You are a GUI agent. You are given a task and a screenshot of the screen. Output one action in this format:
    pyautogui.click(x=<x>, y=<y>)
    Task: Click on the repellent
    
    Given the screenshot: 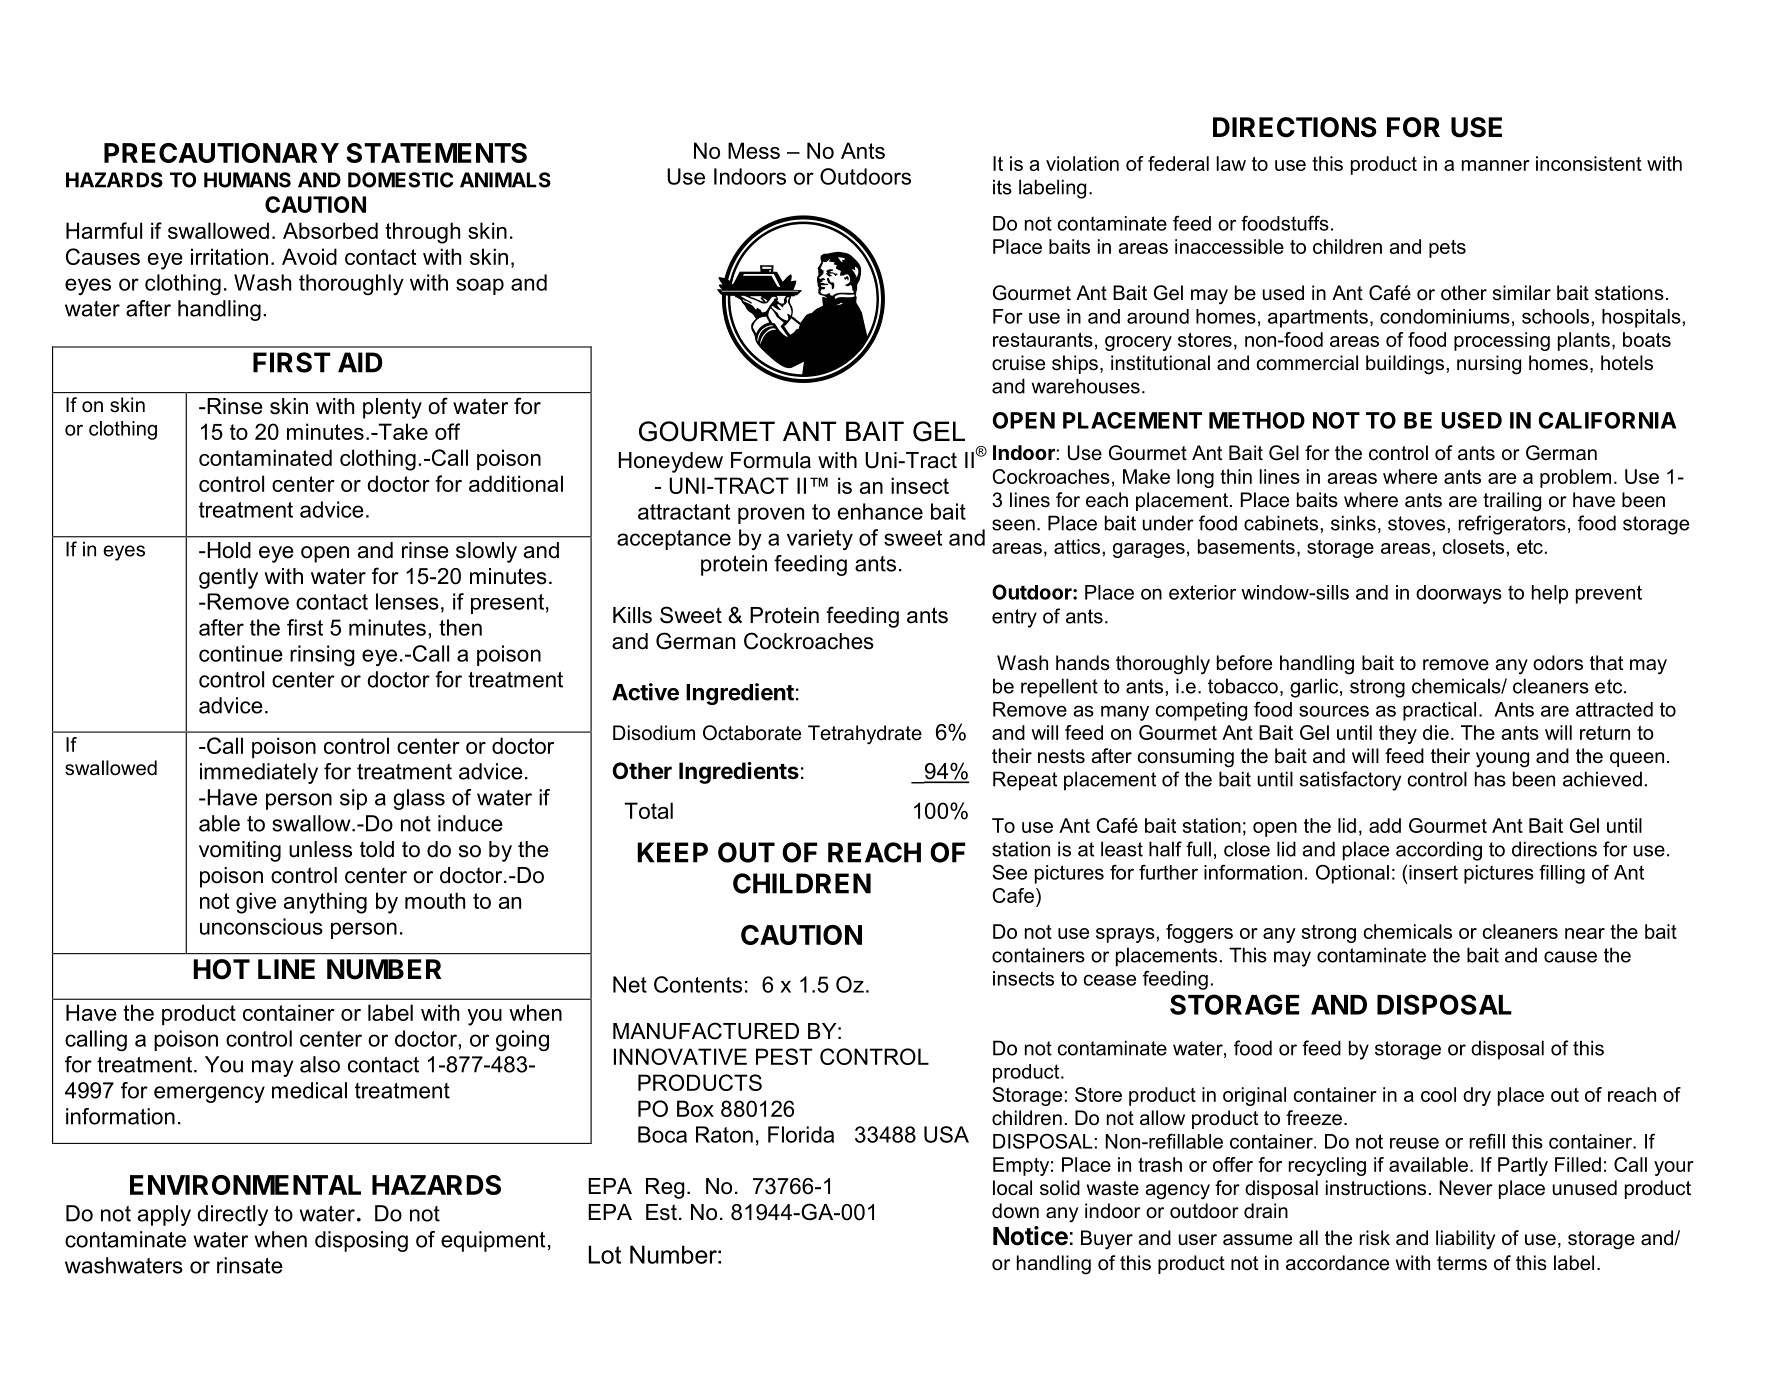 What is the action you would take?
    pyautogui.click(x=1059, y=688)
